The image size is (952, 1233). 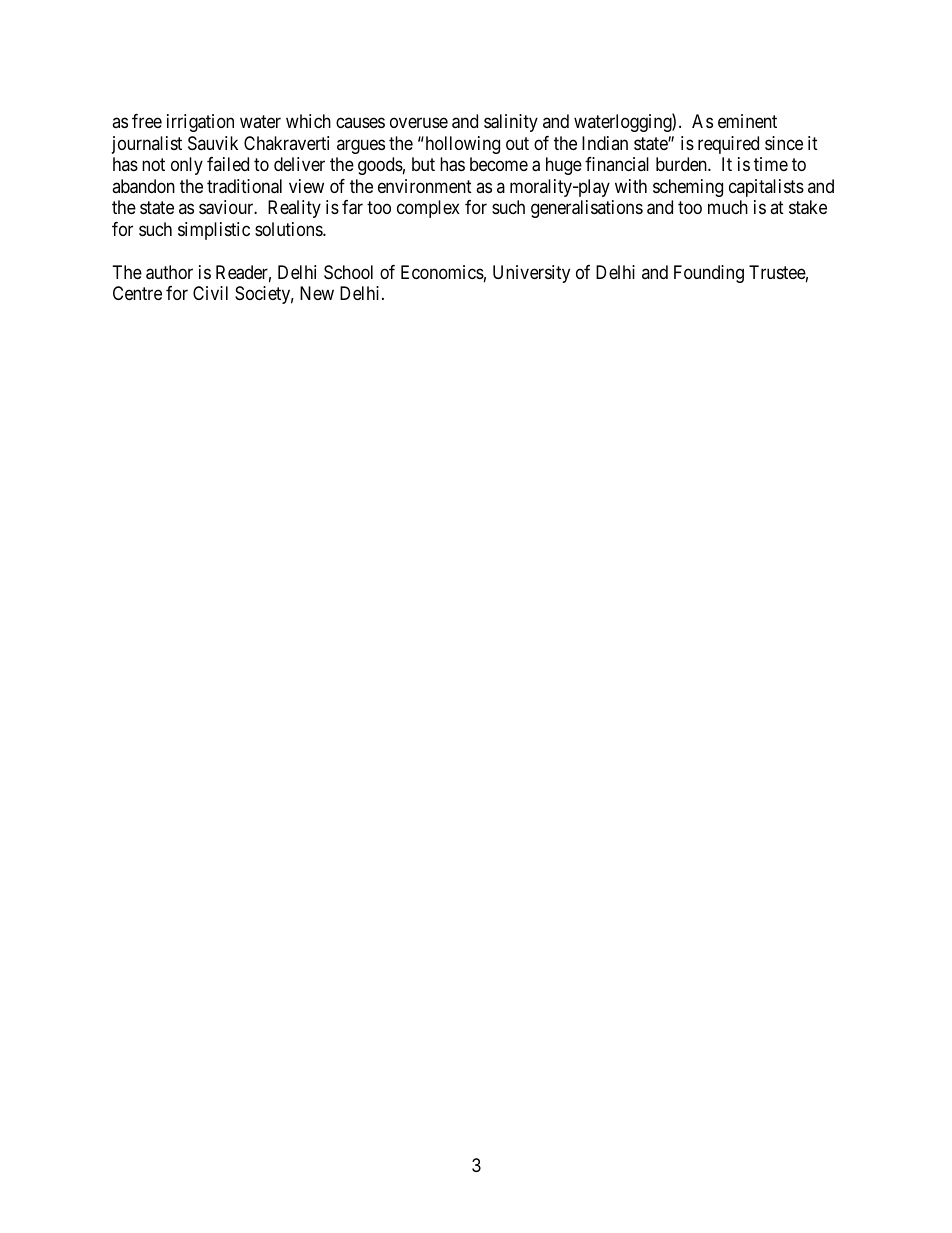 What do you see at coordinates (428, 209) in the image?
I see `complex` at bounding box center [428, 209].
